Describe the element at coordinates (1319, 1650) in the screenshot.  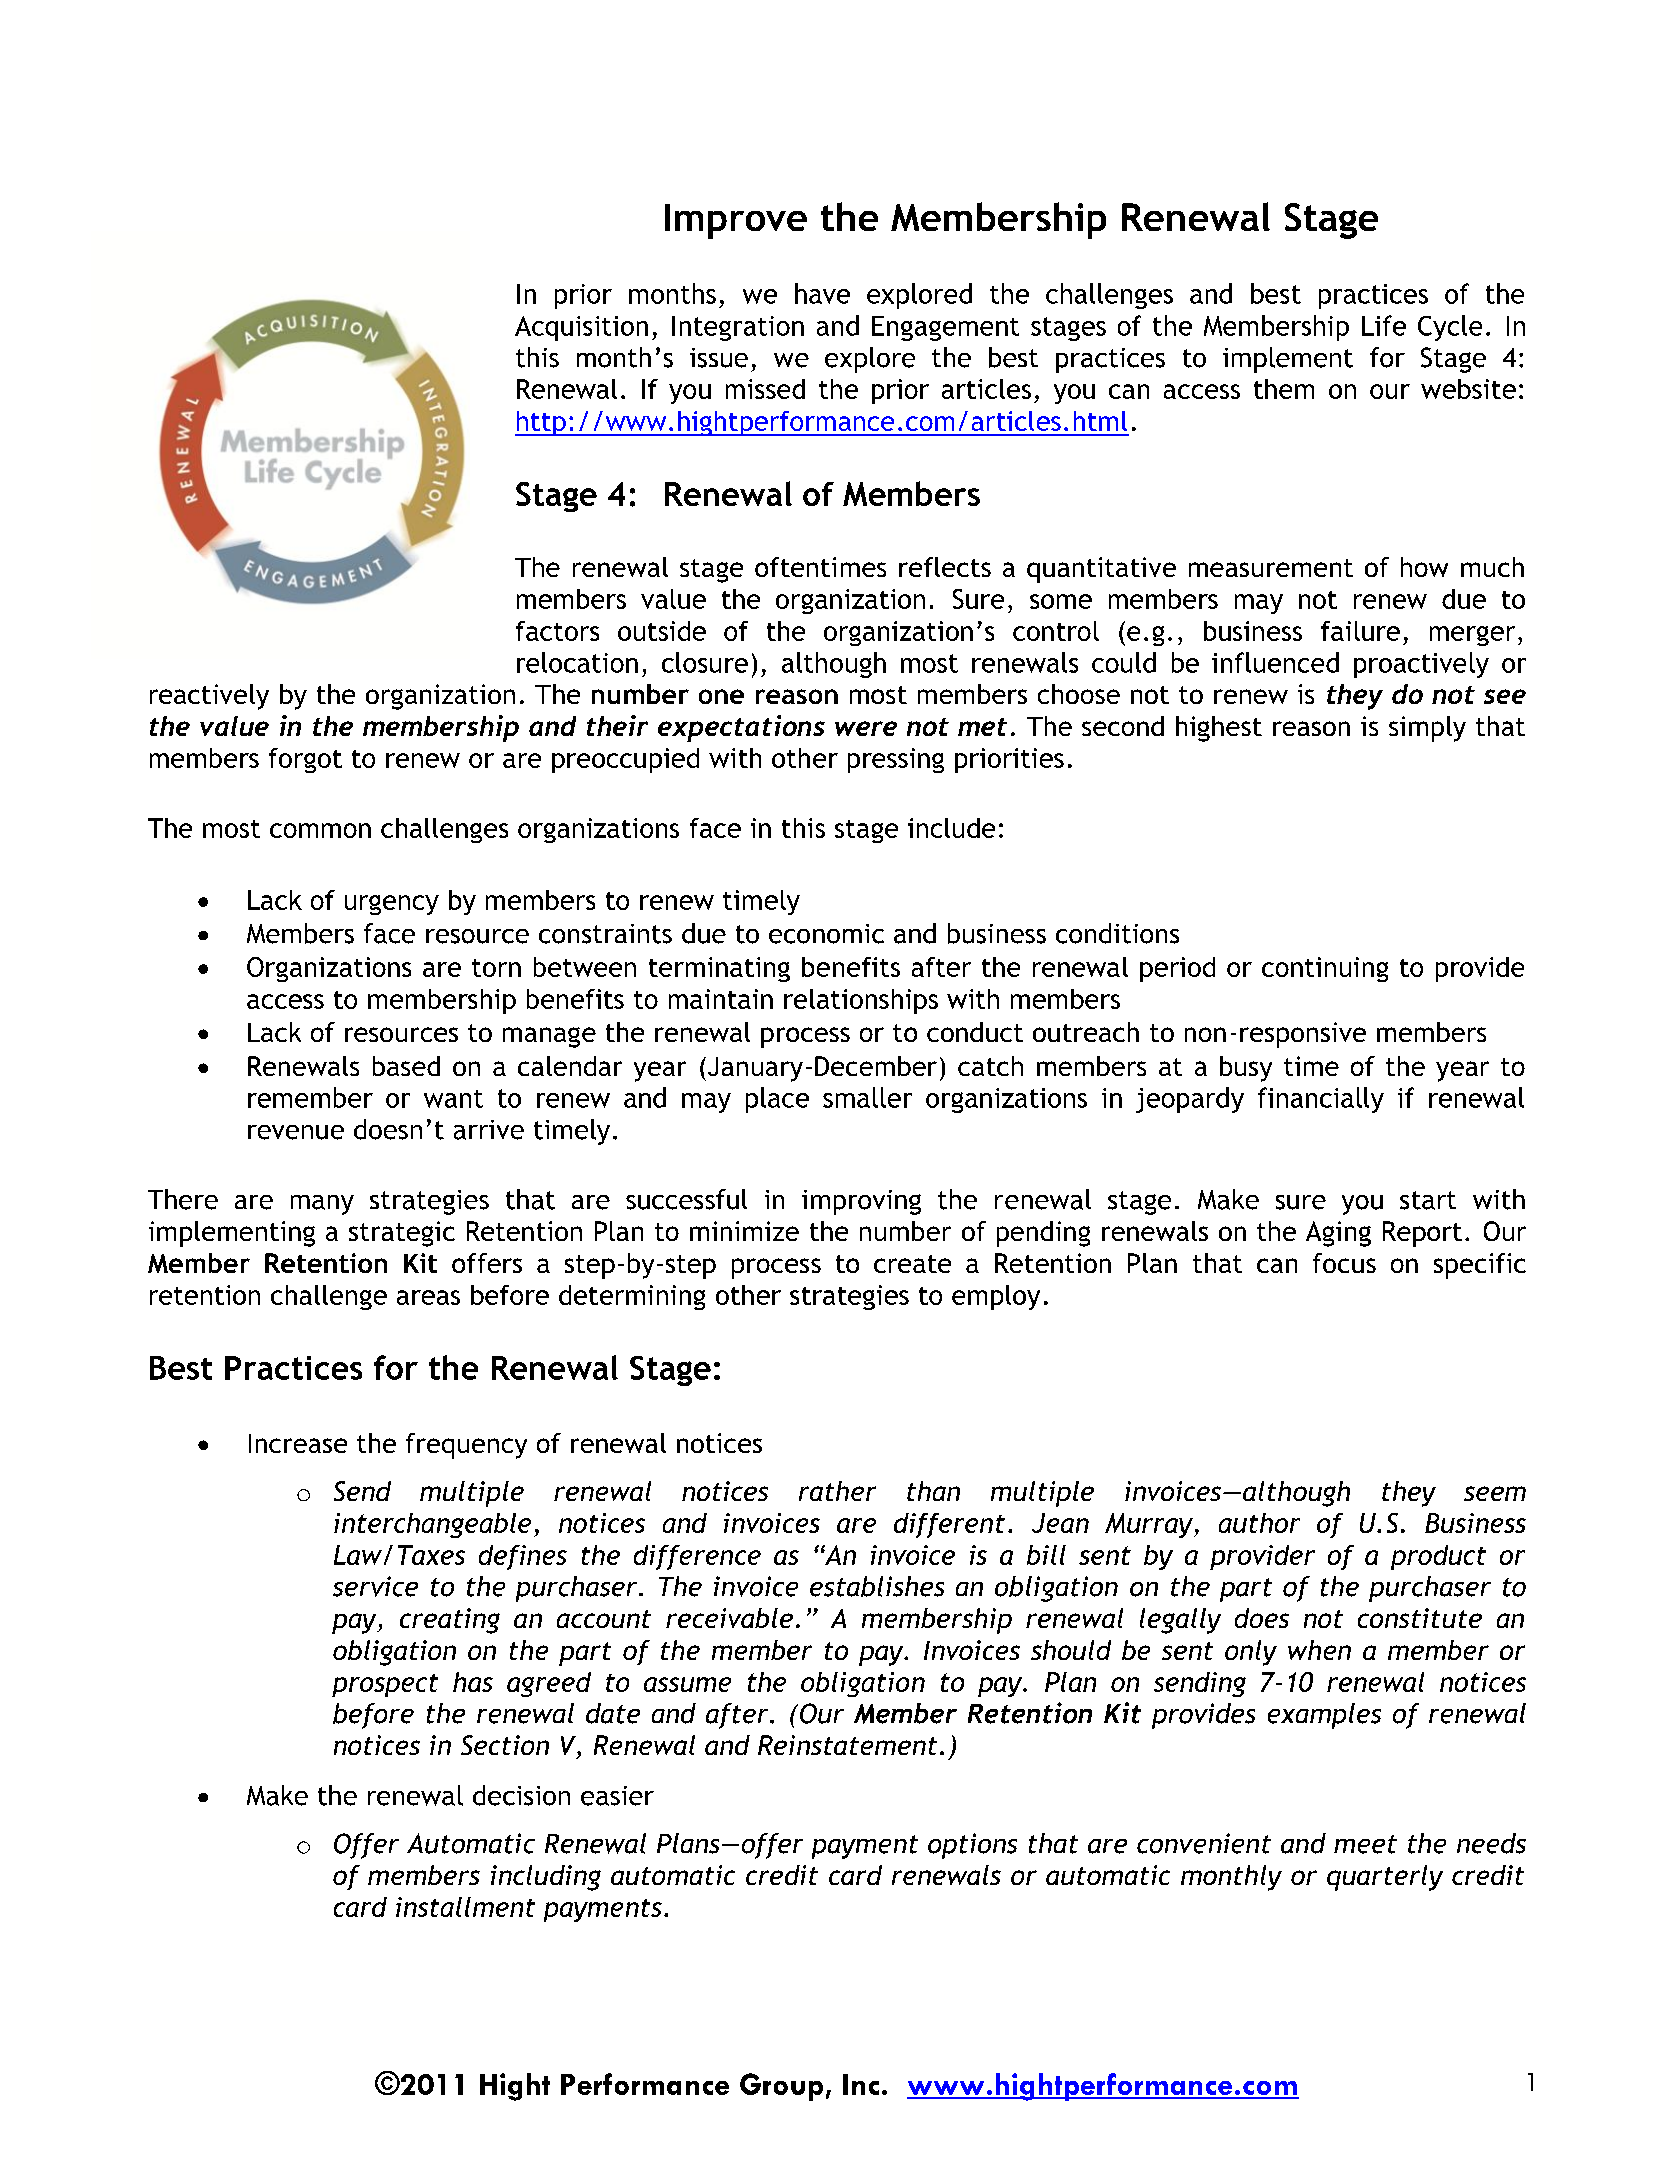
I see `when` at that location.
